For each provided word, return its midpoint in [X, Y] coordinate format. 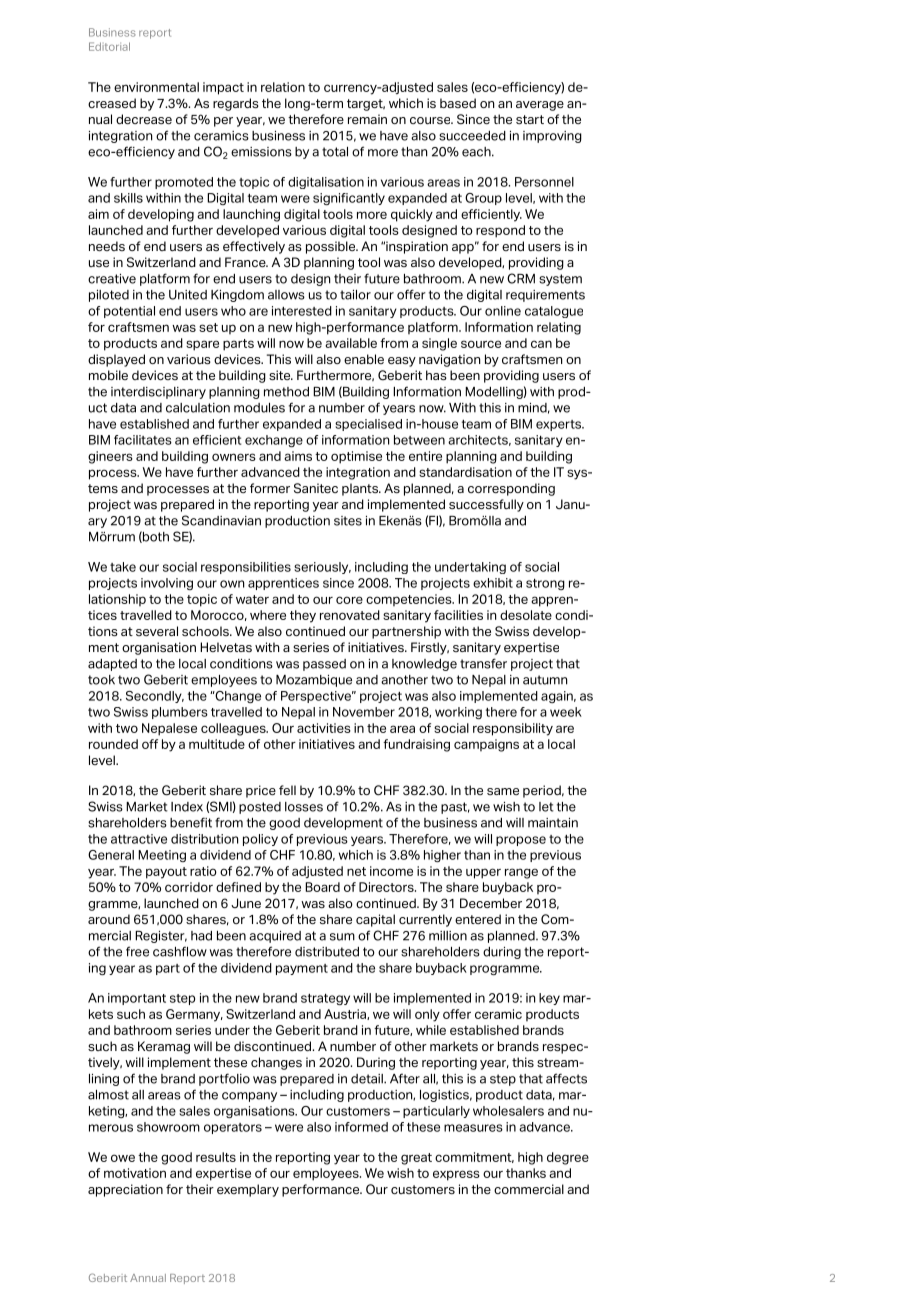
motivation [135, 1173]
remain [367, 119]
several [157, 631]
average [540, 106]
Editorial [109, 46]
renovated [350, 615]
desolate [526, 615]
